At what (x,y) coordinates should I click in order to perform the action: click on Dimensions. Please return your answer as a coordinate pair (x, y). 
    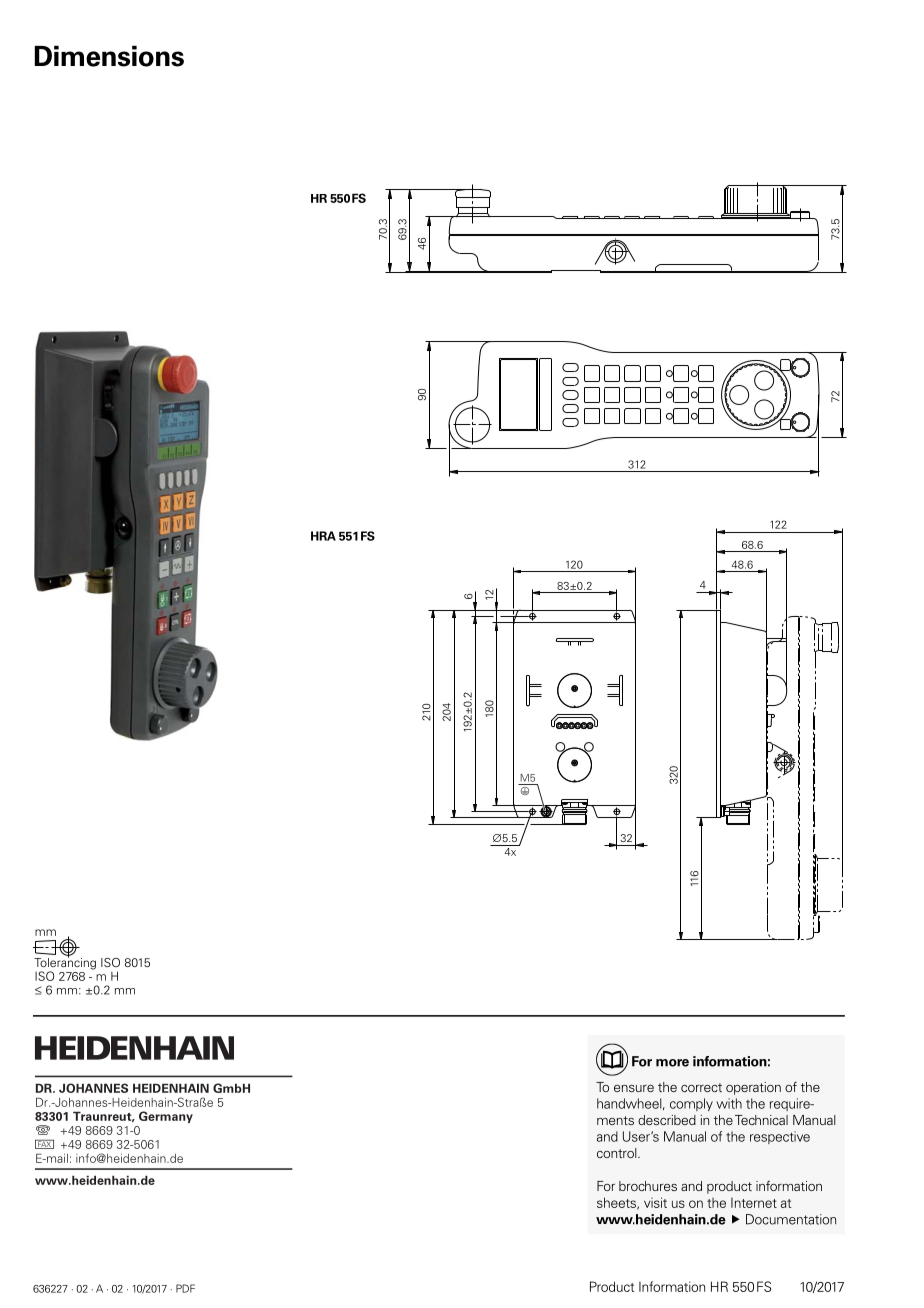
    Looking at the image, I should click on (109, 56).
